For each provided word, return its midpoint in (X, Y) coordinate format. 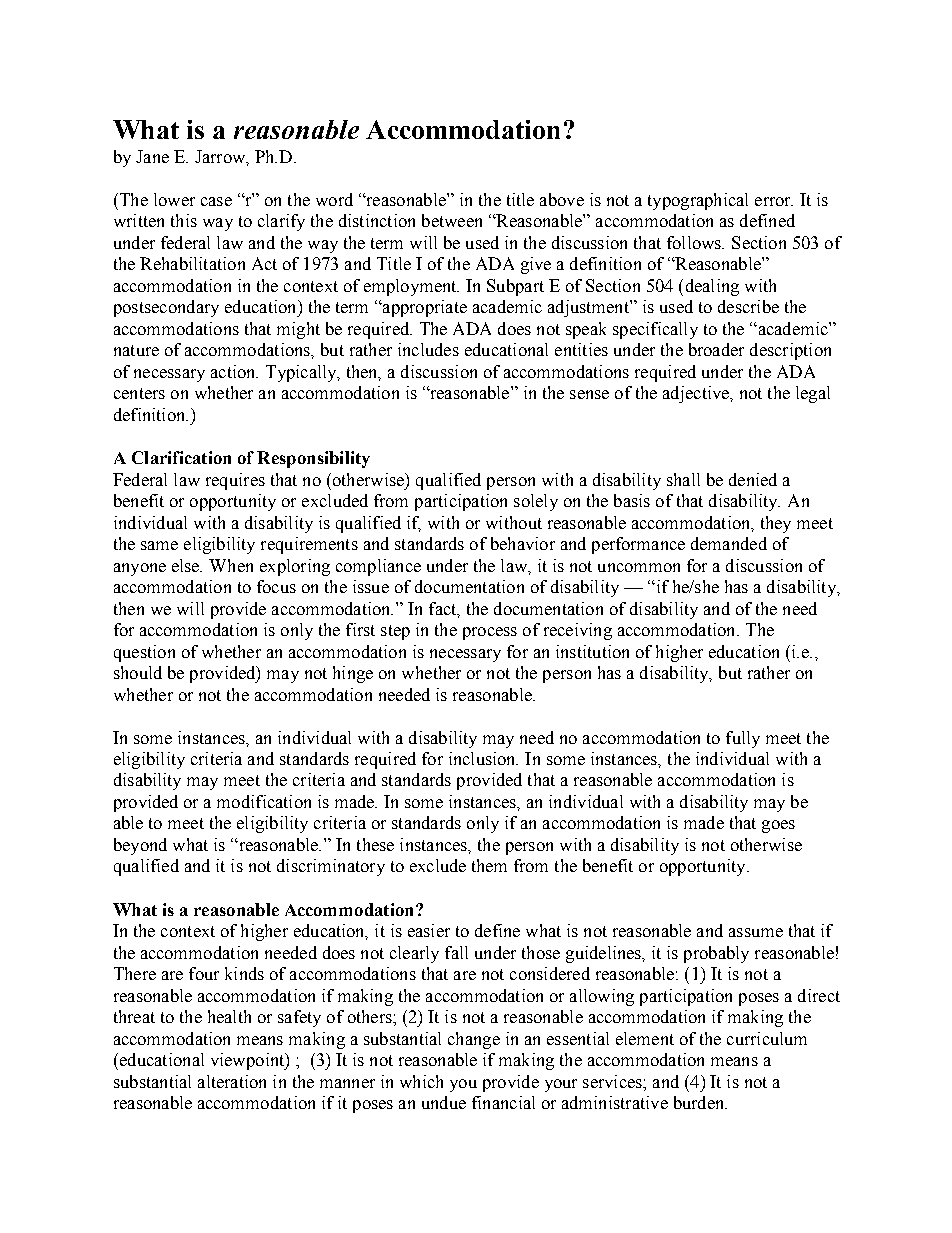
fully (743, 739)
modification (264, 801)
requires (235, 481)
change (474, 1040)
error (774, 201)
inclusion (483, 758)
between (452, 220)
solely (536, 502)
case (216, 201)
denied (753, 479)
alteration (232, 1081)
